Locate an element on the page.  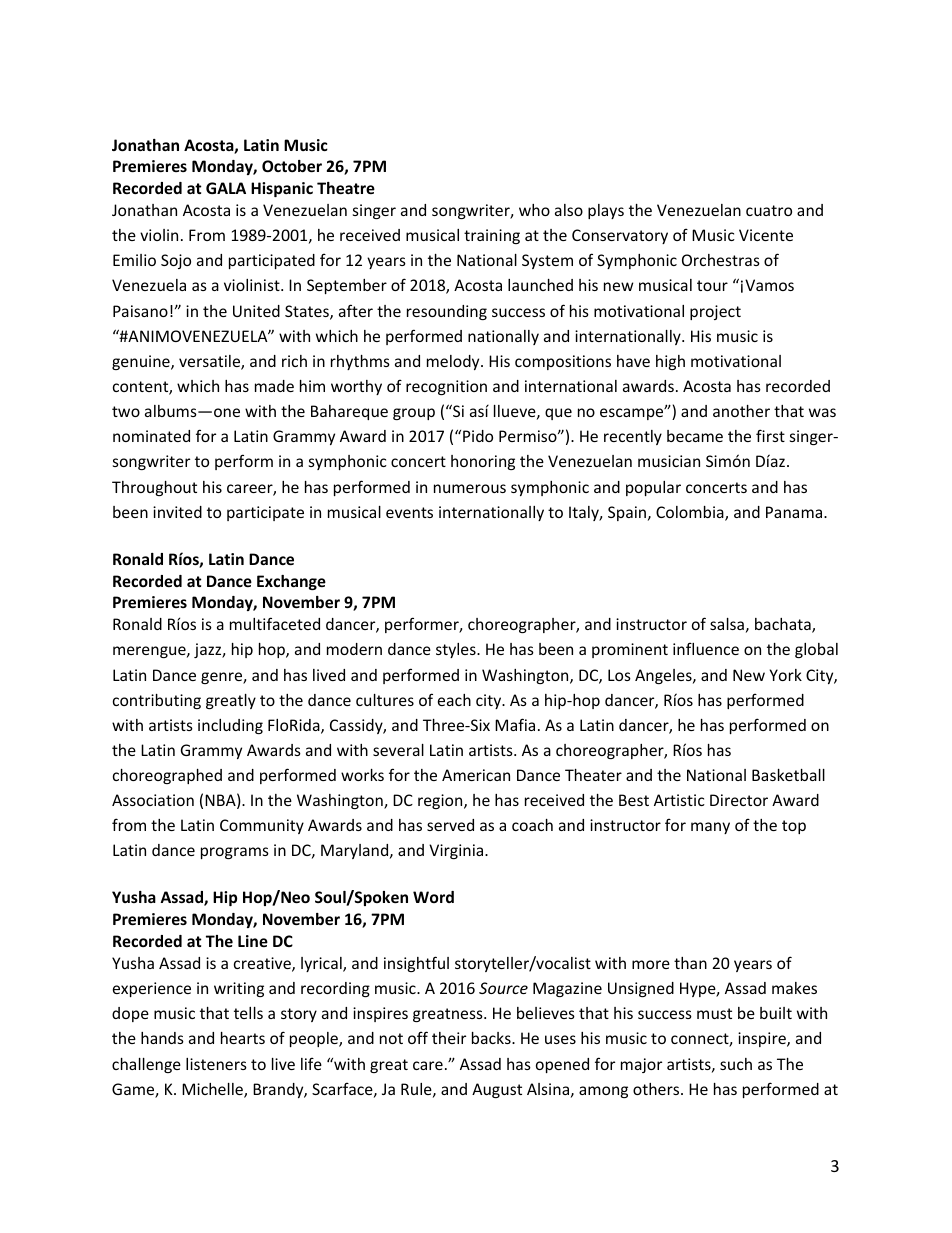
backs is located at coordinates (492, 1038).
